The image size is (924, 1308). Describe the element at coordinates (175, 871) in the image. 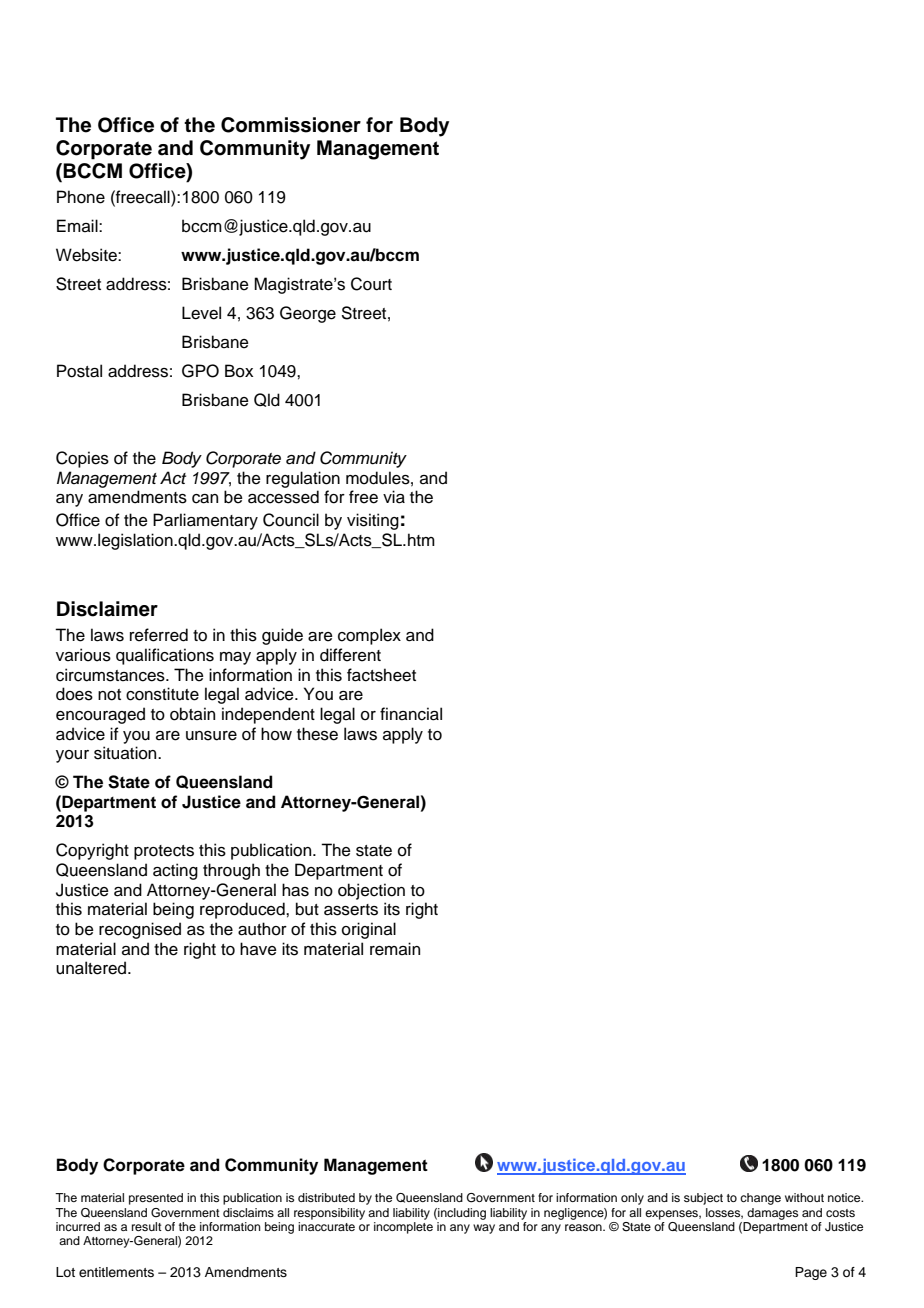

I see `acting` at that location.
